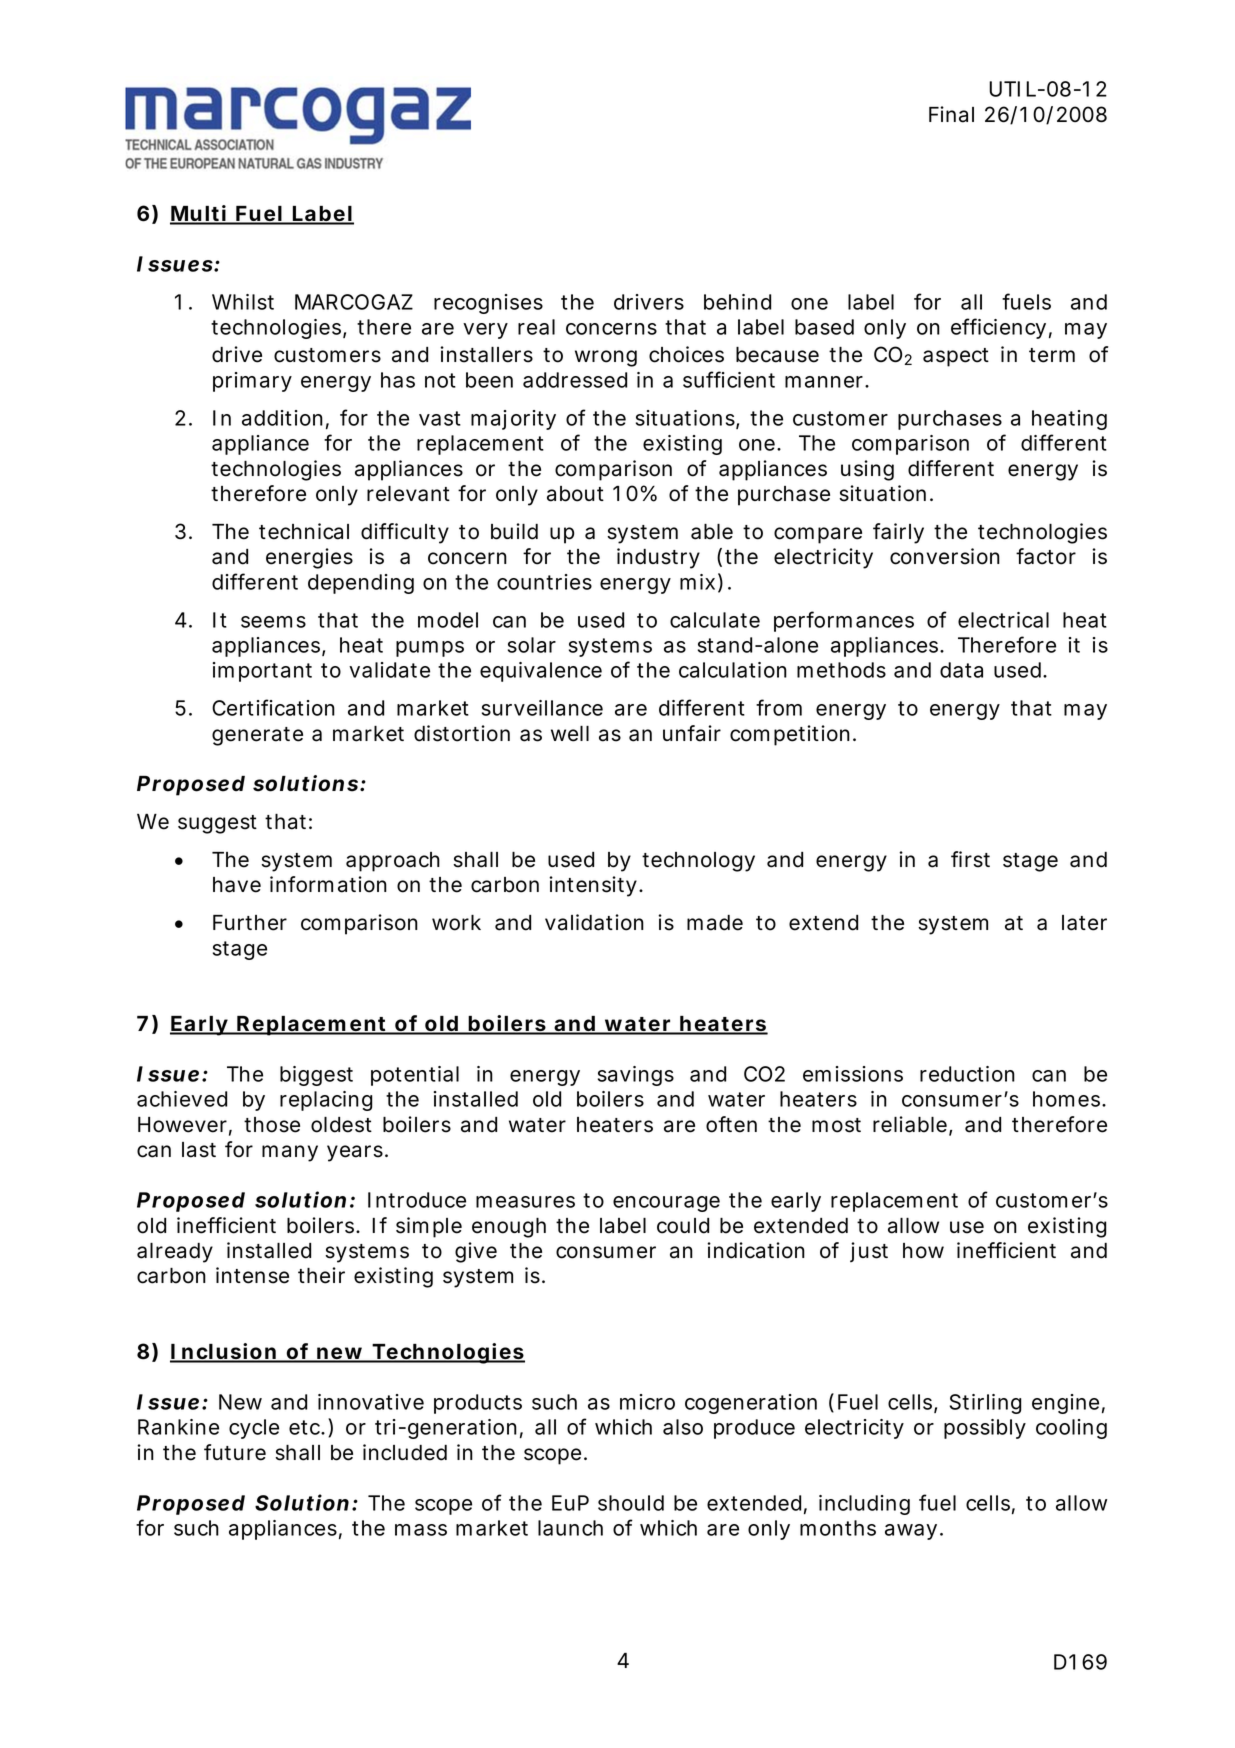 Image resolution: width=1235 pixels, height=1748 pixels. What do you see at coordinates (235, 1452) in the screenshot?
I see `future` at bounding box center [235, 1452].
